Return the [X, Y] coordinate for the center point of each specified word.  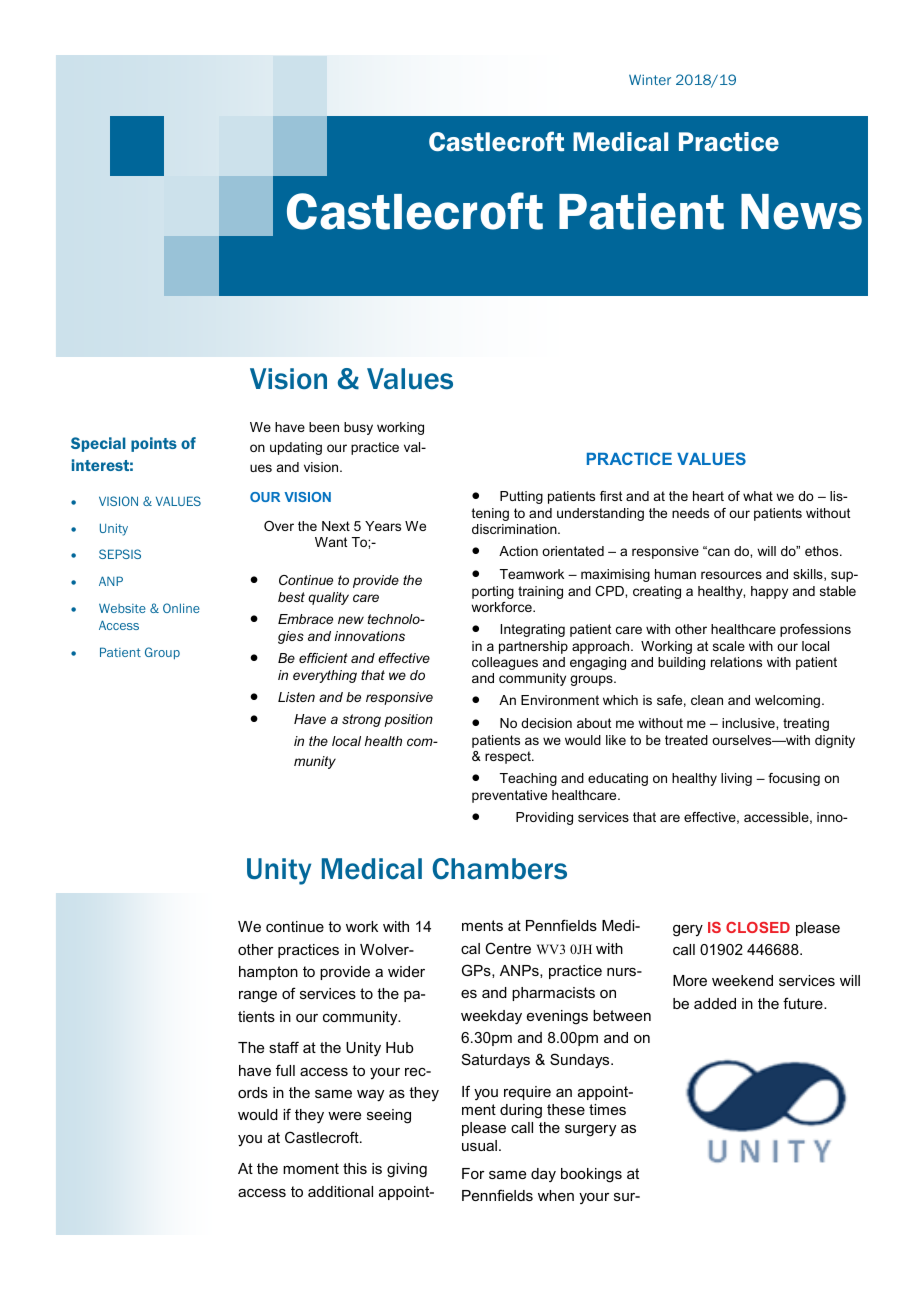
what [758, 496]
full [285, 1070]
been [324, 427]
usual [479, 1145]
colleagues [505, 663]
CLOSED [758, 927]
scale [729, 646]
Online [181, 608]
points [154, 444]
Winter [650, 79]
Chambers [499, 869]
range [258, 997]
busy [358, 428]
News [801, 212]
